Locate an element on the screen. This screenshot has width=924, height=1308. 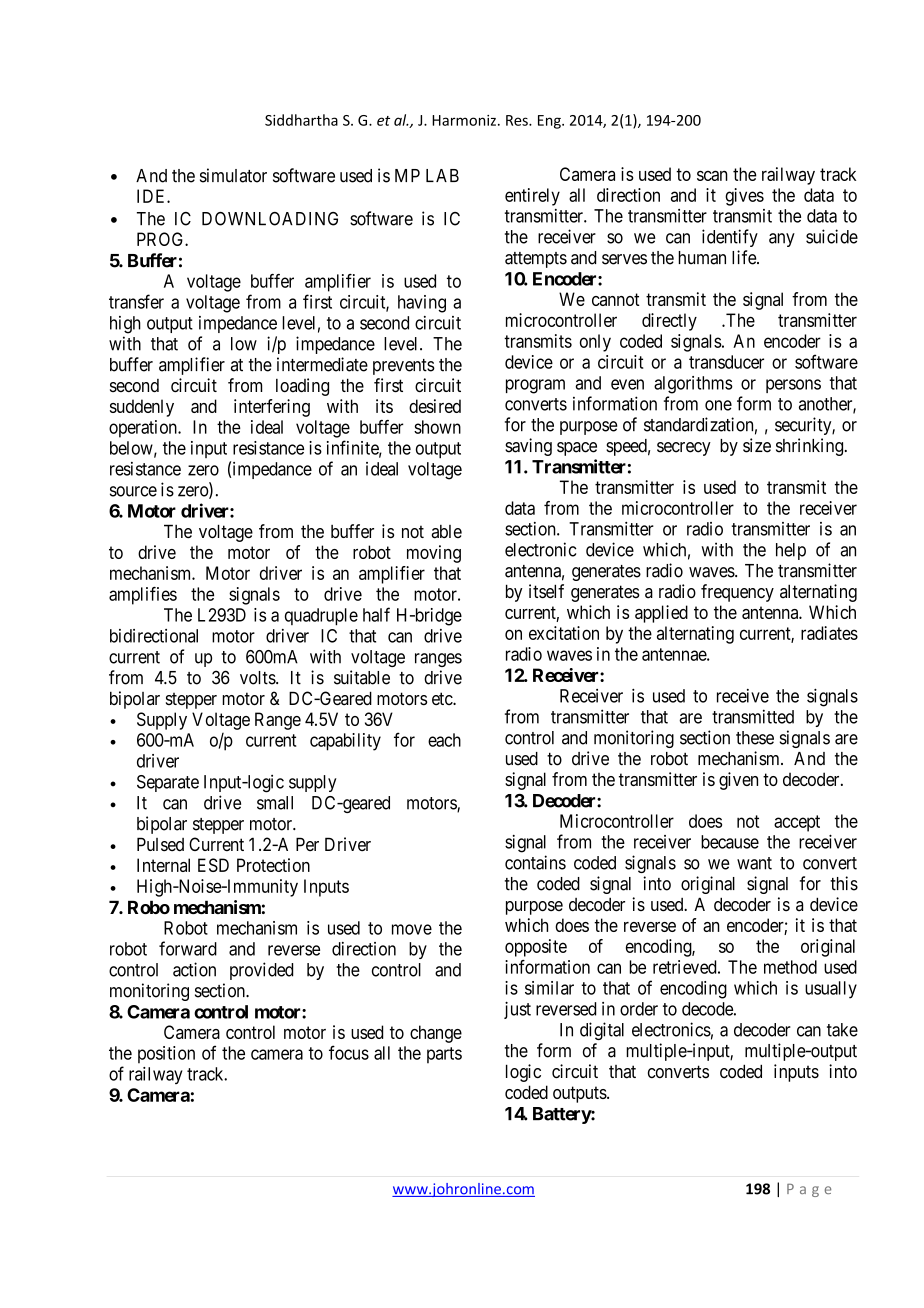
small is located at coordinates (275, 803).
